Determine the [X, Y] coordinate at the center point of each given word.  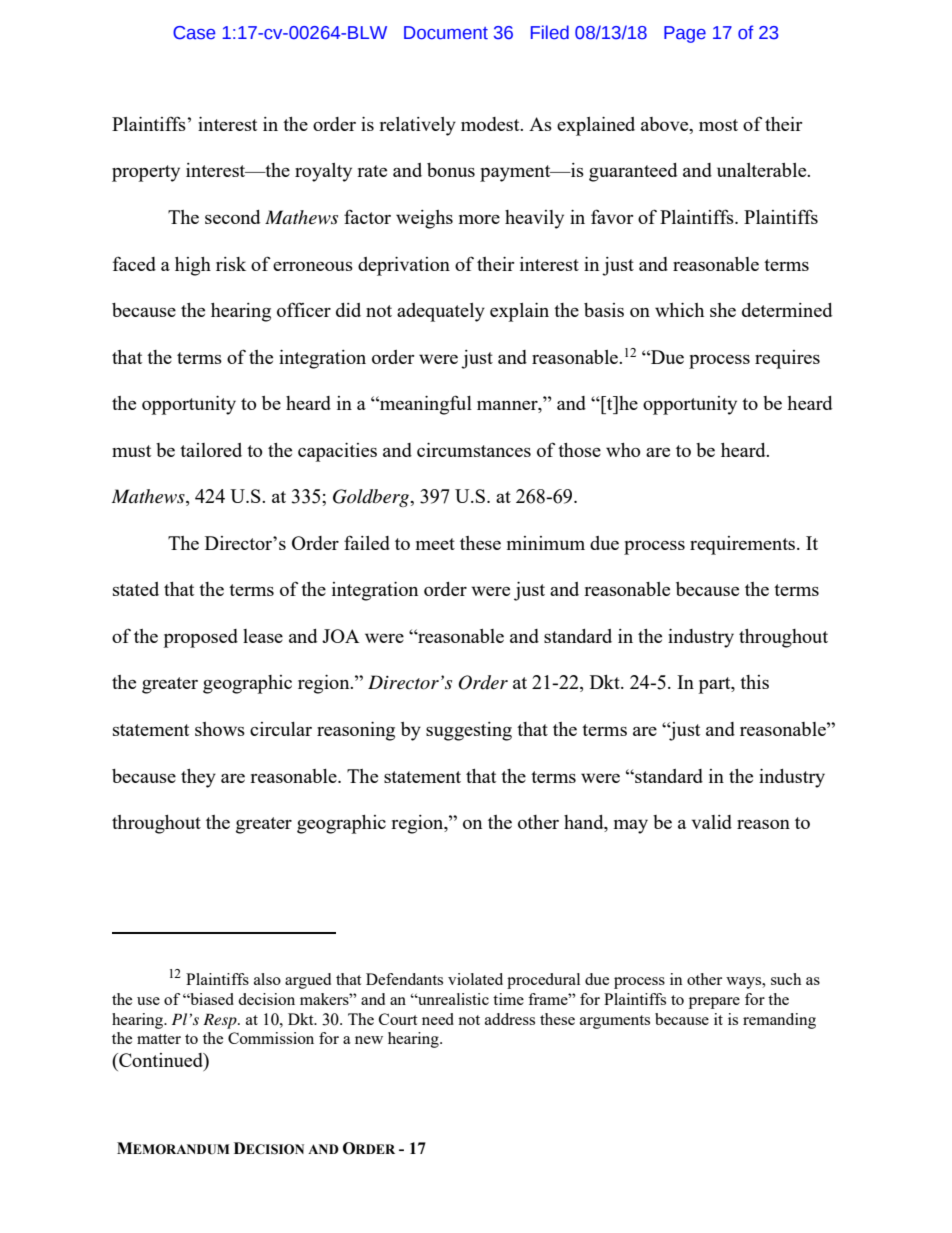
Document [446, 33]
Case [194, 33]
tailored [211, 450]
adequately [441, 312]
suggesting [469, 731]
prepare [714, 1003]
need [438, 1019]
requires [787, 359]
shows [220, 729]
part [715, 685]
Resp [221, 1021]
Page [685, 34]
